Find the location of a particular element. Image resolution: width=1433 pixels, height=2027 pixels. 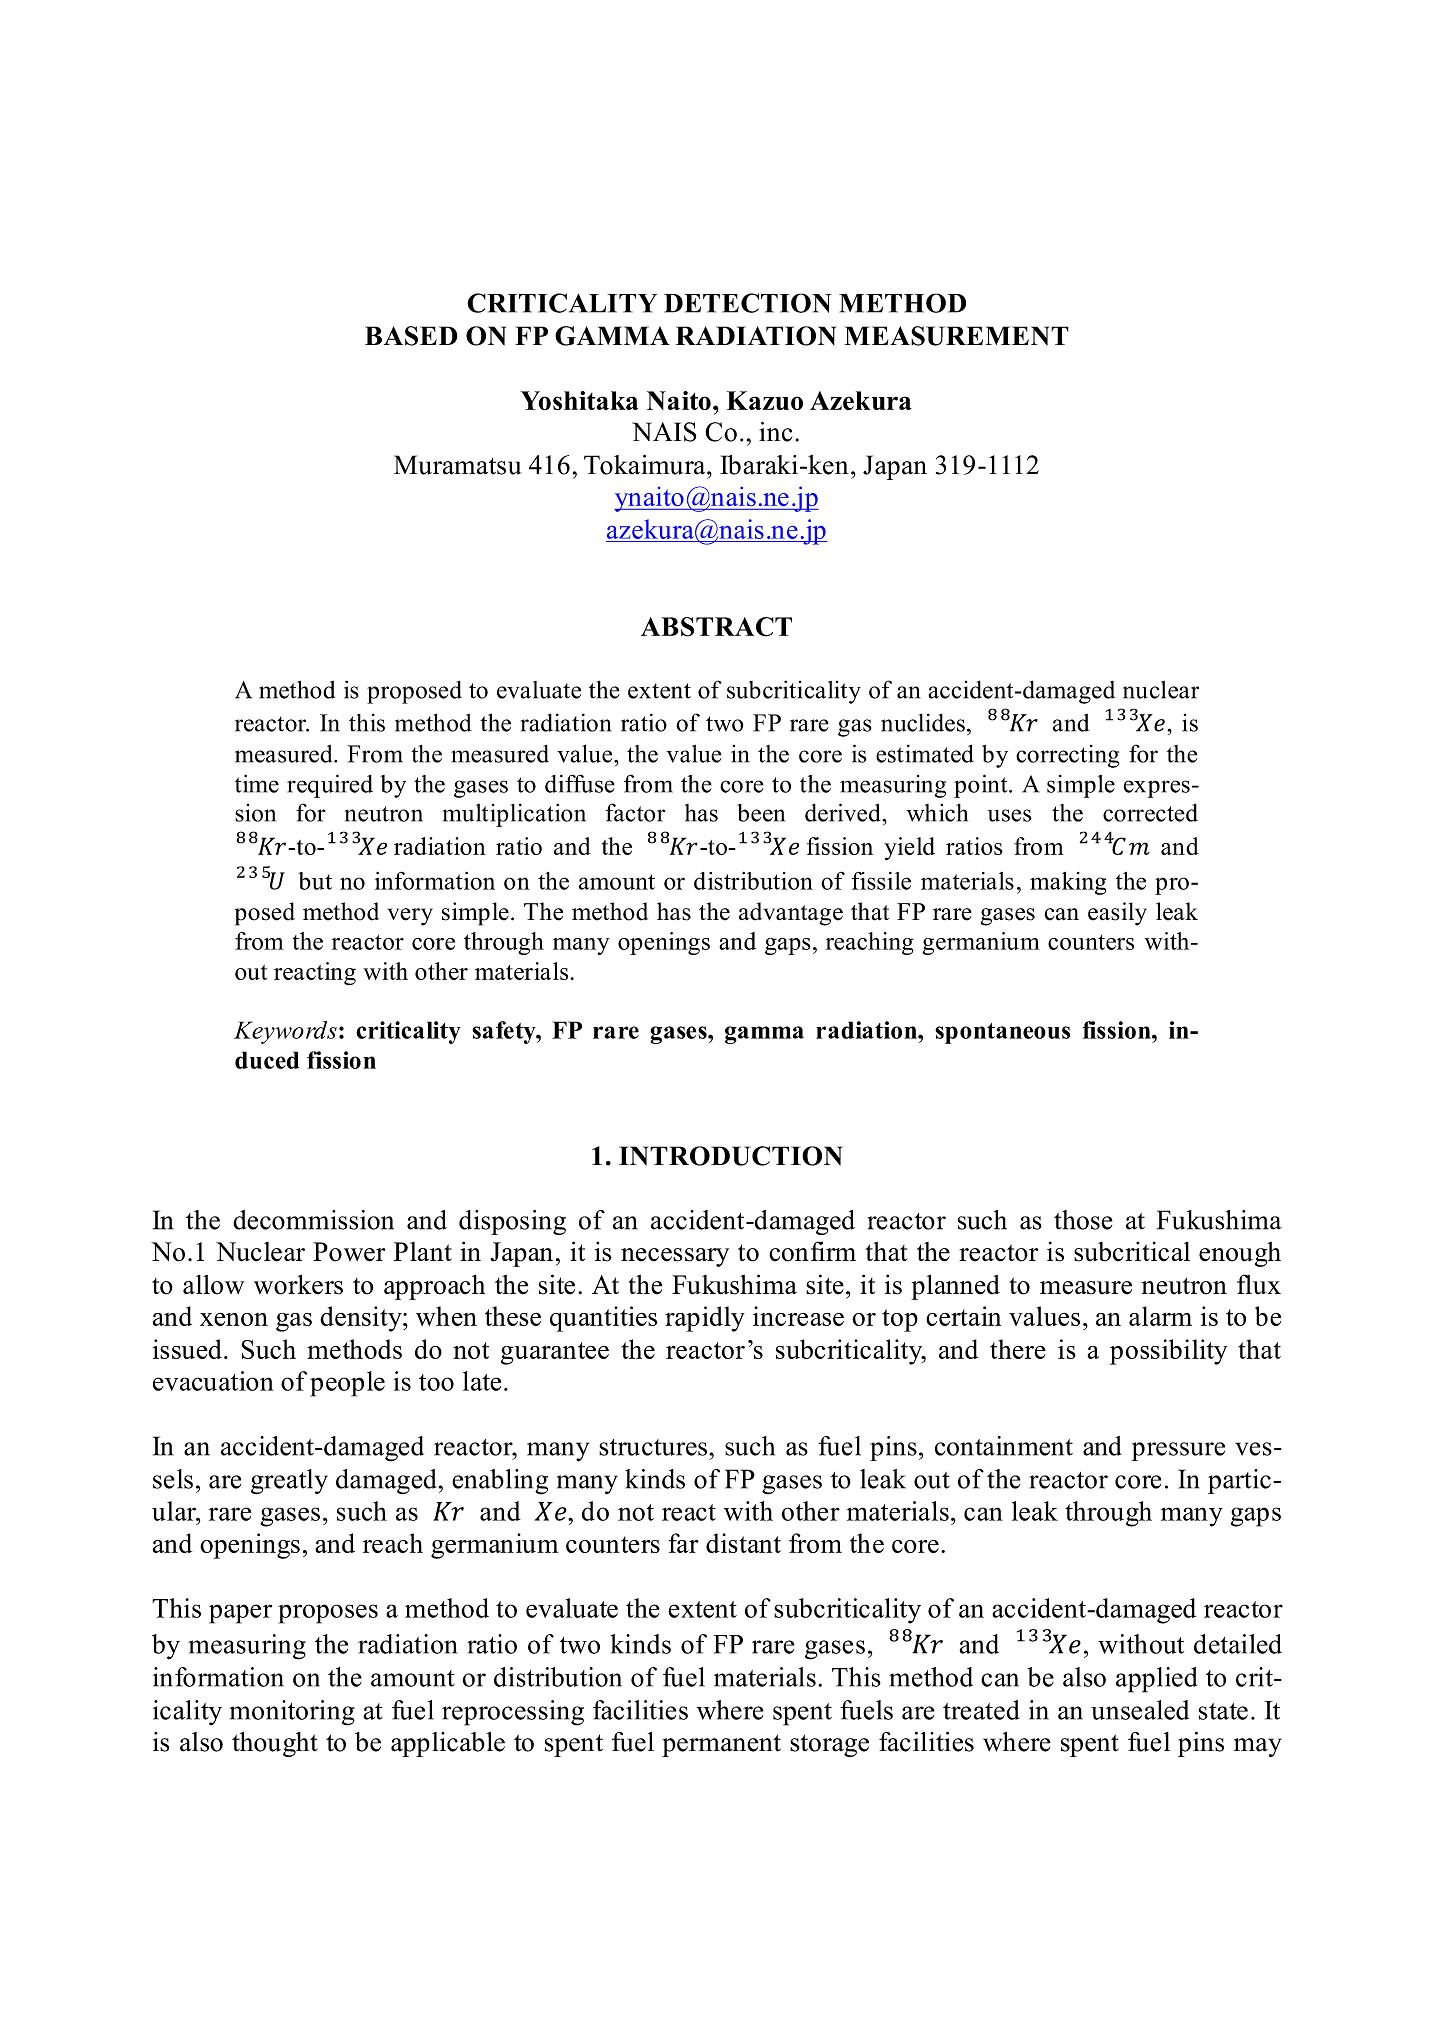

greatly is located at coordinates (289, 1482).
